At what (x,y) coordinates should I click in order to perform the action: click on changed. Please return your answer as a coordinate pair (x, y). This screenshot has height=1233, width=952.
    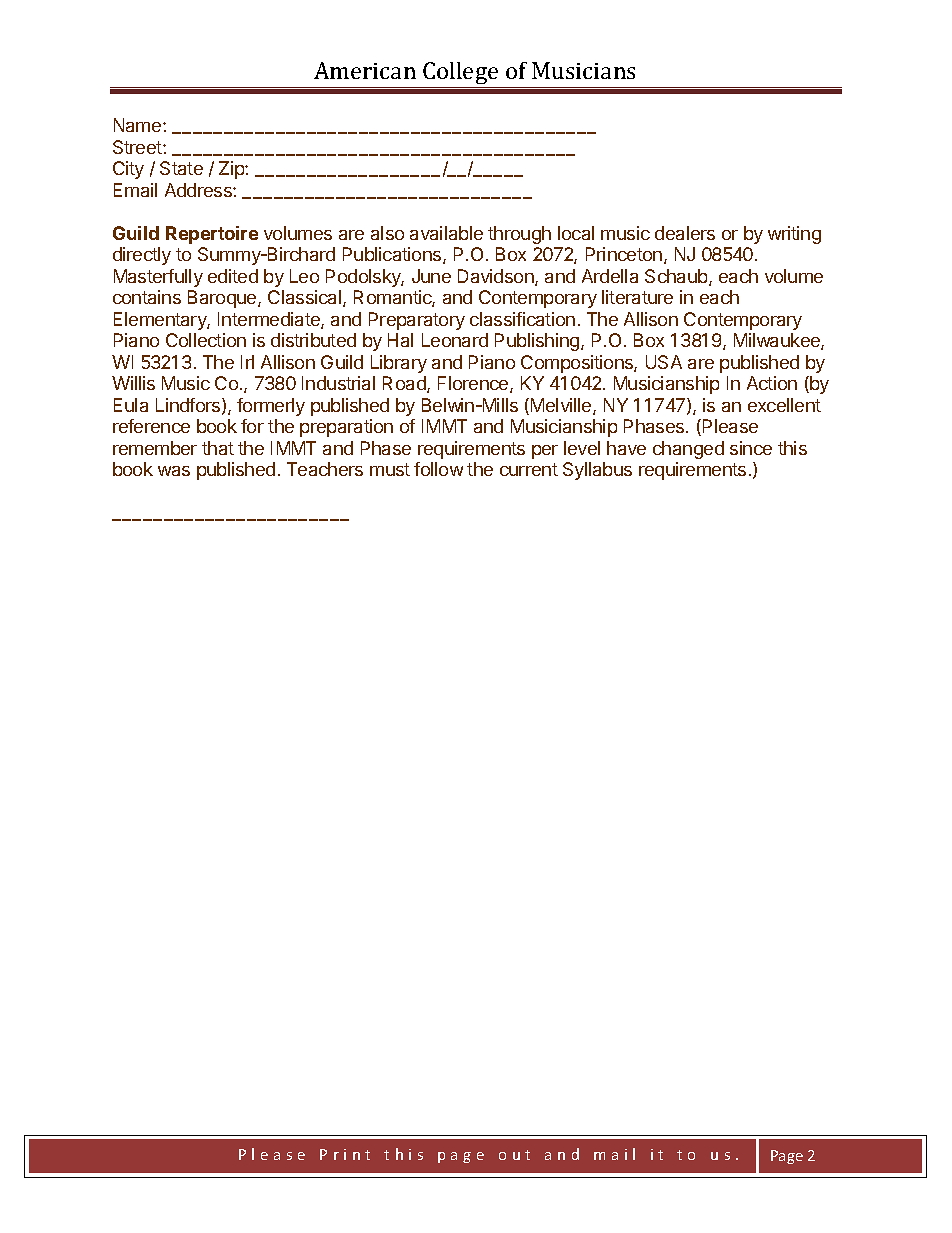
    Looking at the image, I should click on (688, 450).
